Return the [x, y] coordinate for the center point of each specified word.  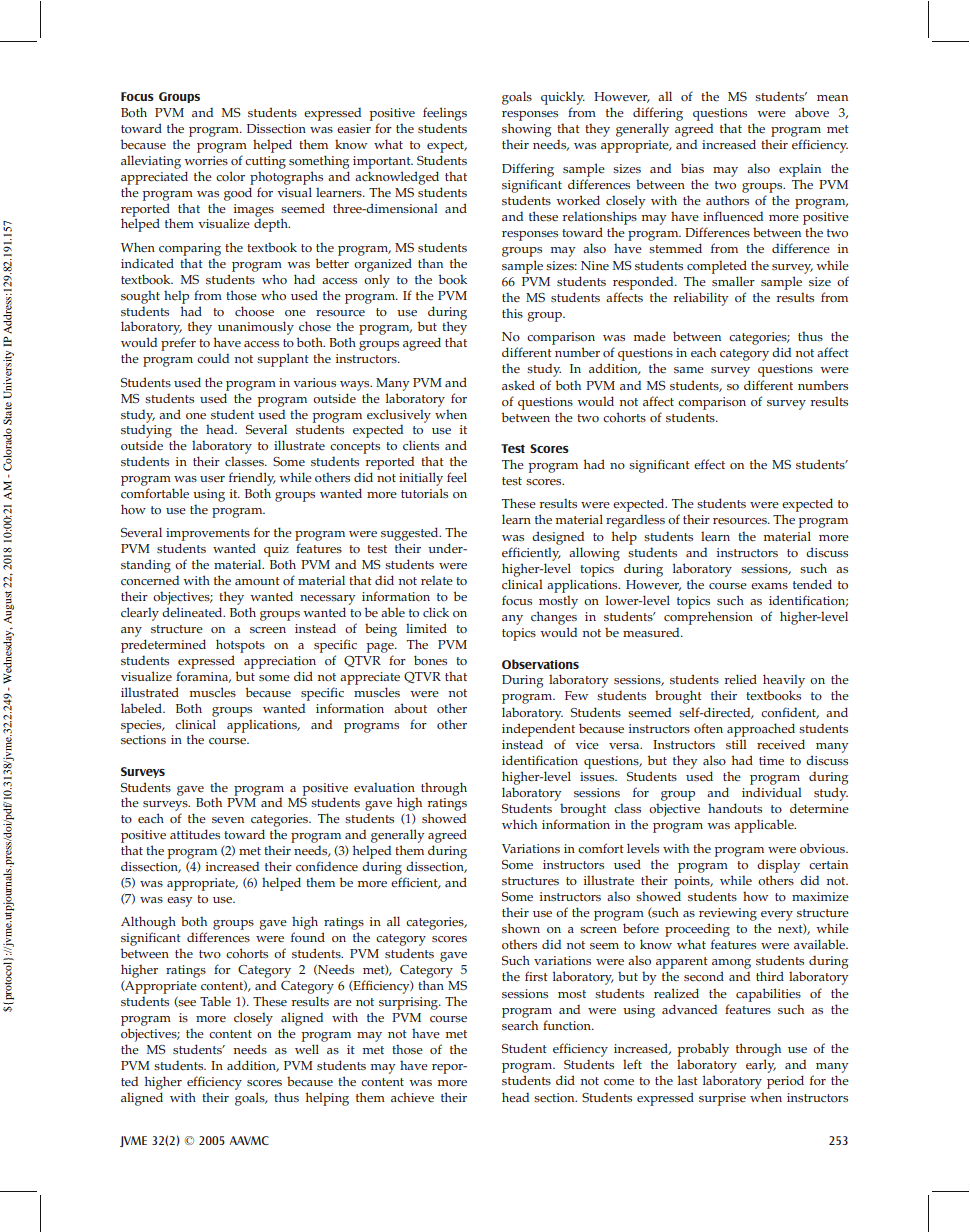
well [307, 1049]
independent [538, 730]
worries [206, 161]
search [520, 1025]
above [812, 112]
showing [526, 130]
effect [709, 464]
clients [421, 445]
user [212, 479]
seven [228, 820]
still [736, 744]
